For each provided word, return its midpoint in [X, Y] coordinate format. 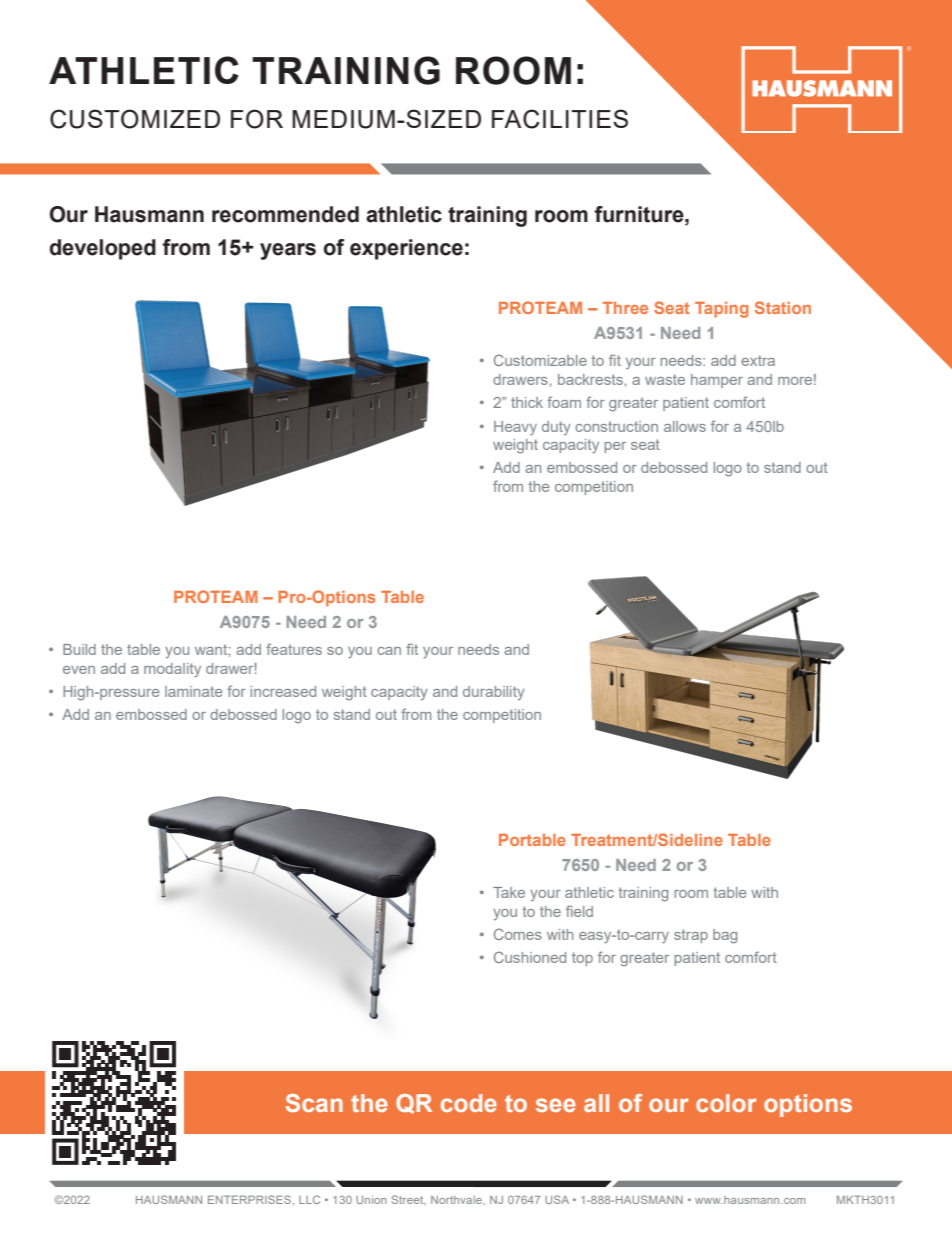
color [726, 1103]
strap [691, 936]
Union [371, 1200]
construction [616, 426]
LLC [309, 1199]
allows [685, 426]
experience [406, 249]
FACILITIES [560, 119]
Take [509, 892]
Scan [314, 1103]
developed [102, 249]
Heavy [515, 428]
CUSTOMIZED [135, 119]
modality [172, 670]
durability [494, 693]
